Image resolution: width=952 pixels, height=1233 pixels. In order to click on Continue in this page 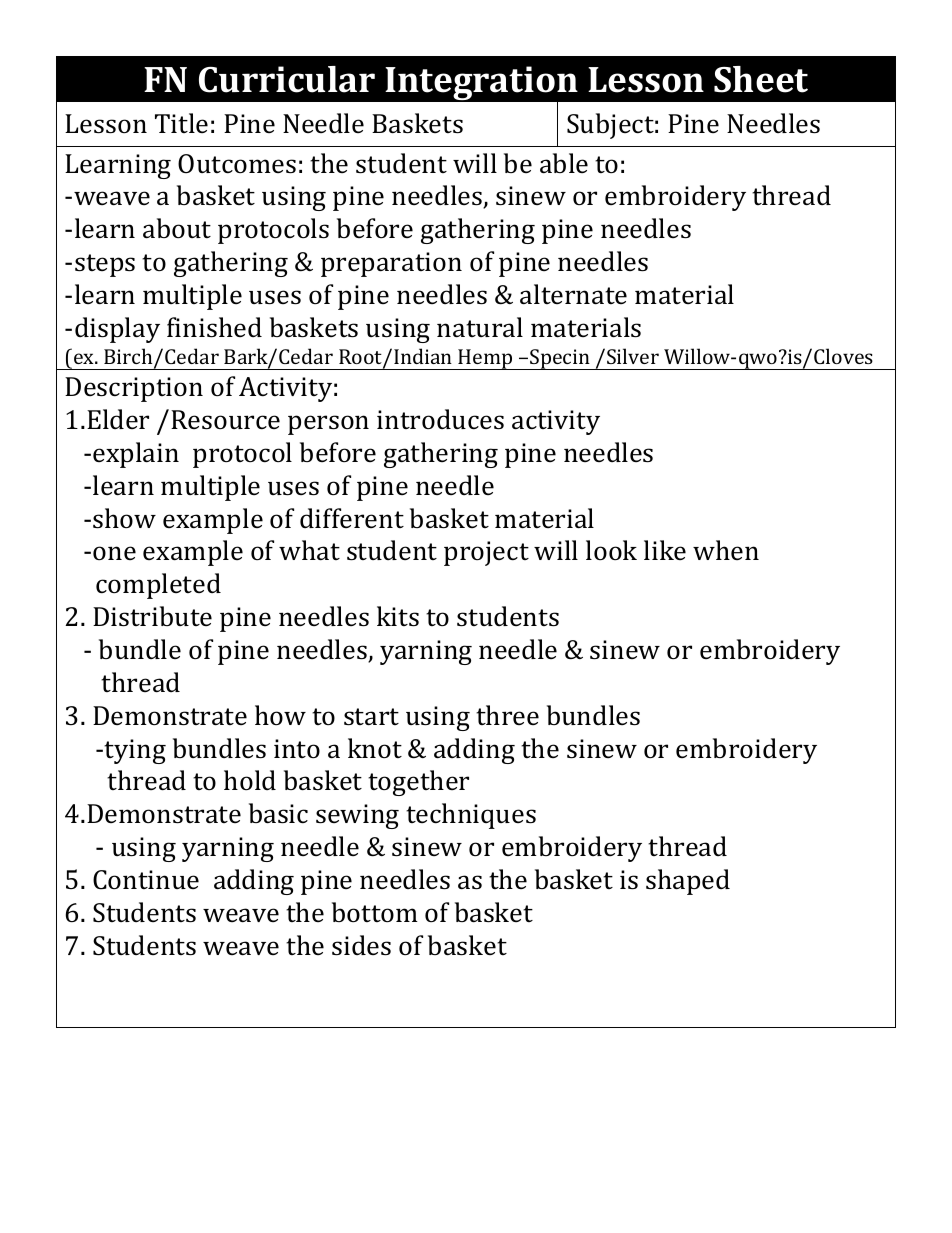, I will do `click(146, 880)`.
